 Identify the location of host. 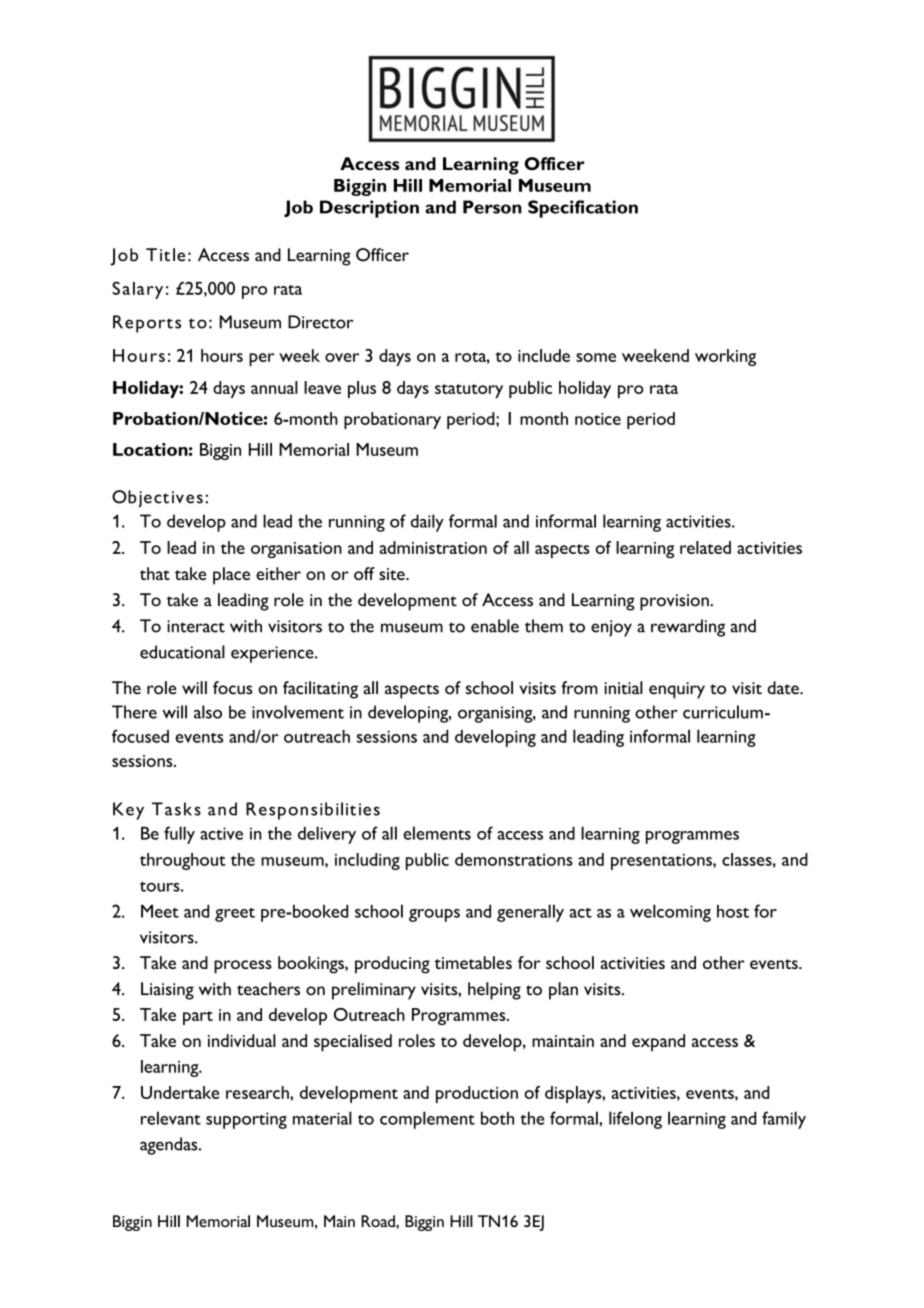
(733, 911).
